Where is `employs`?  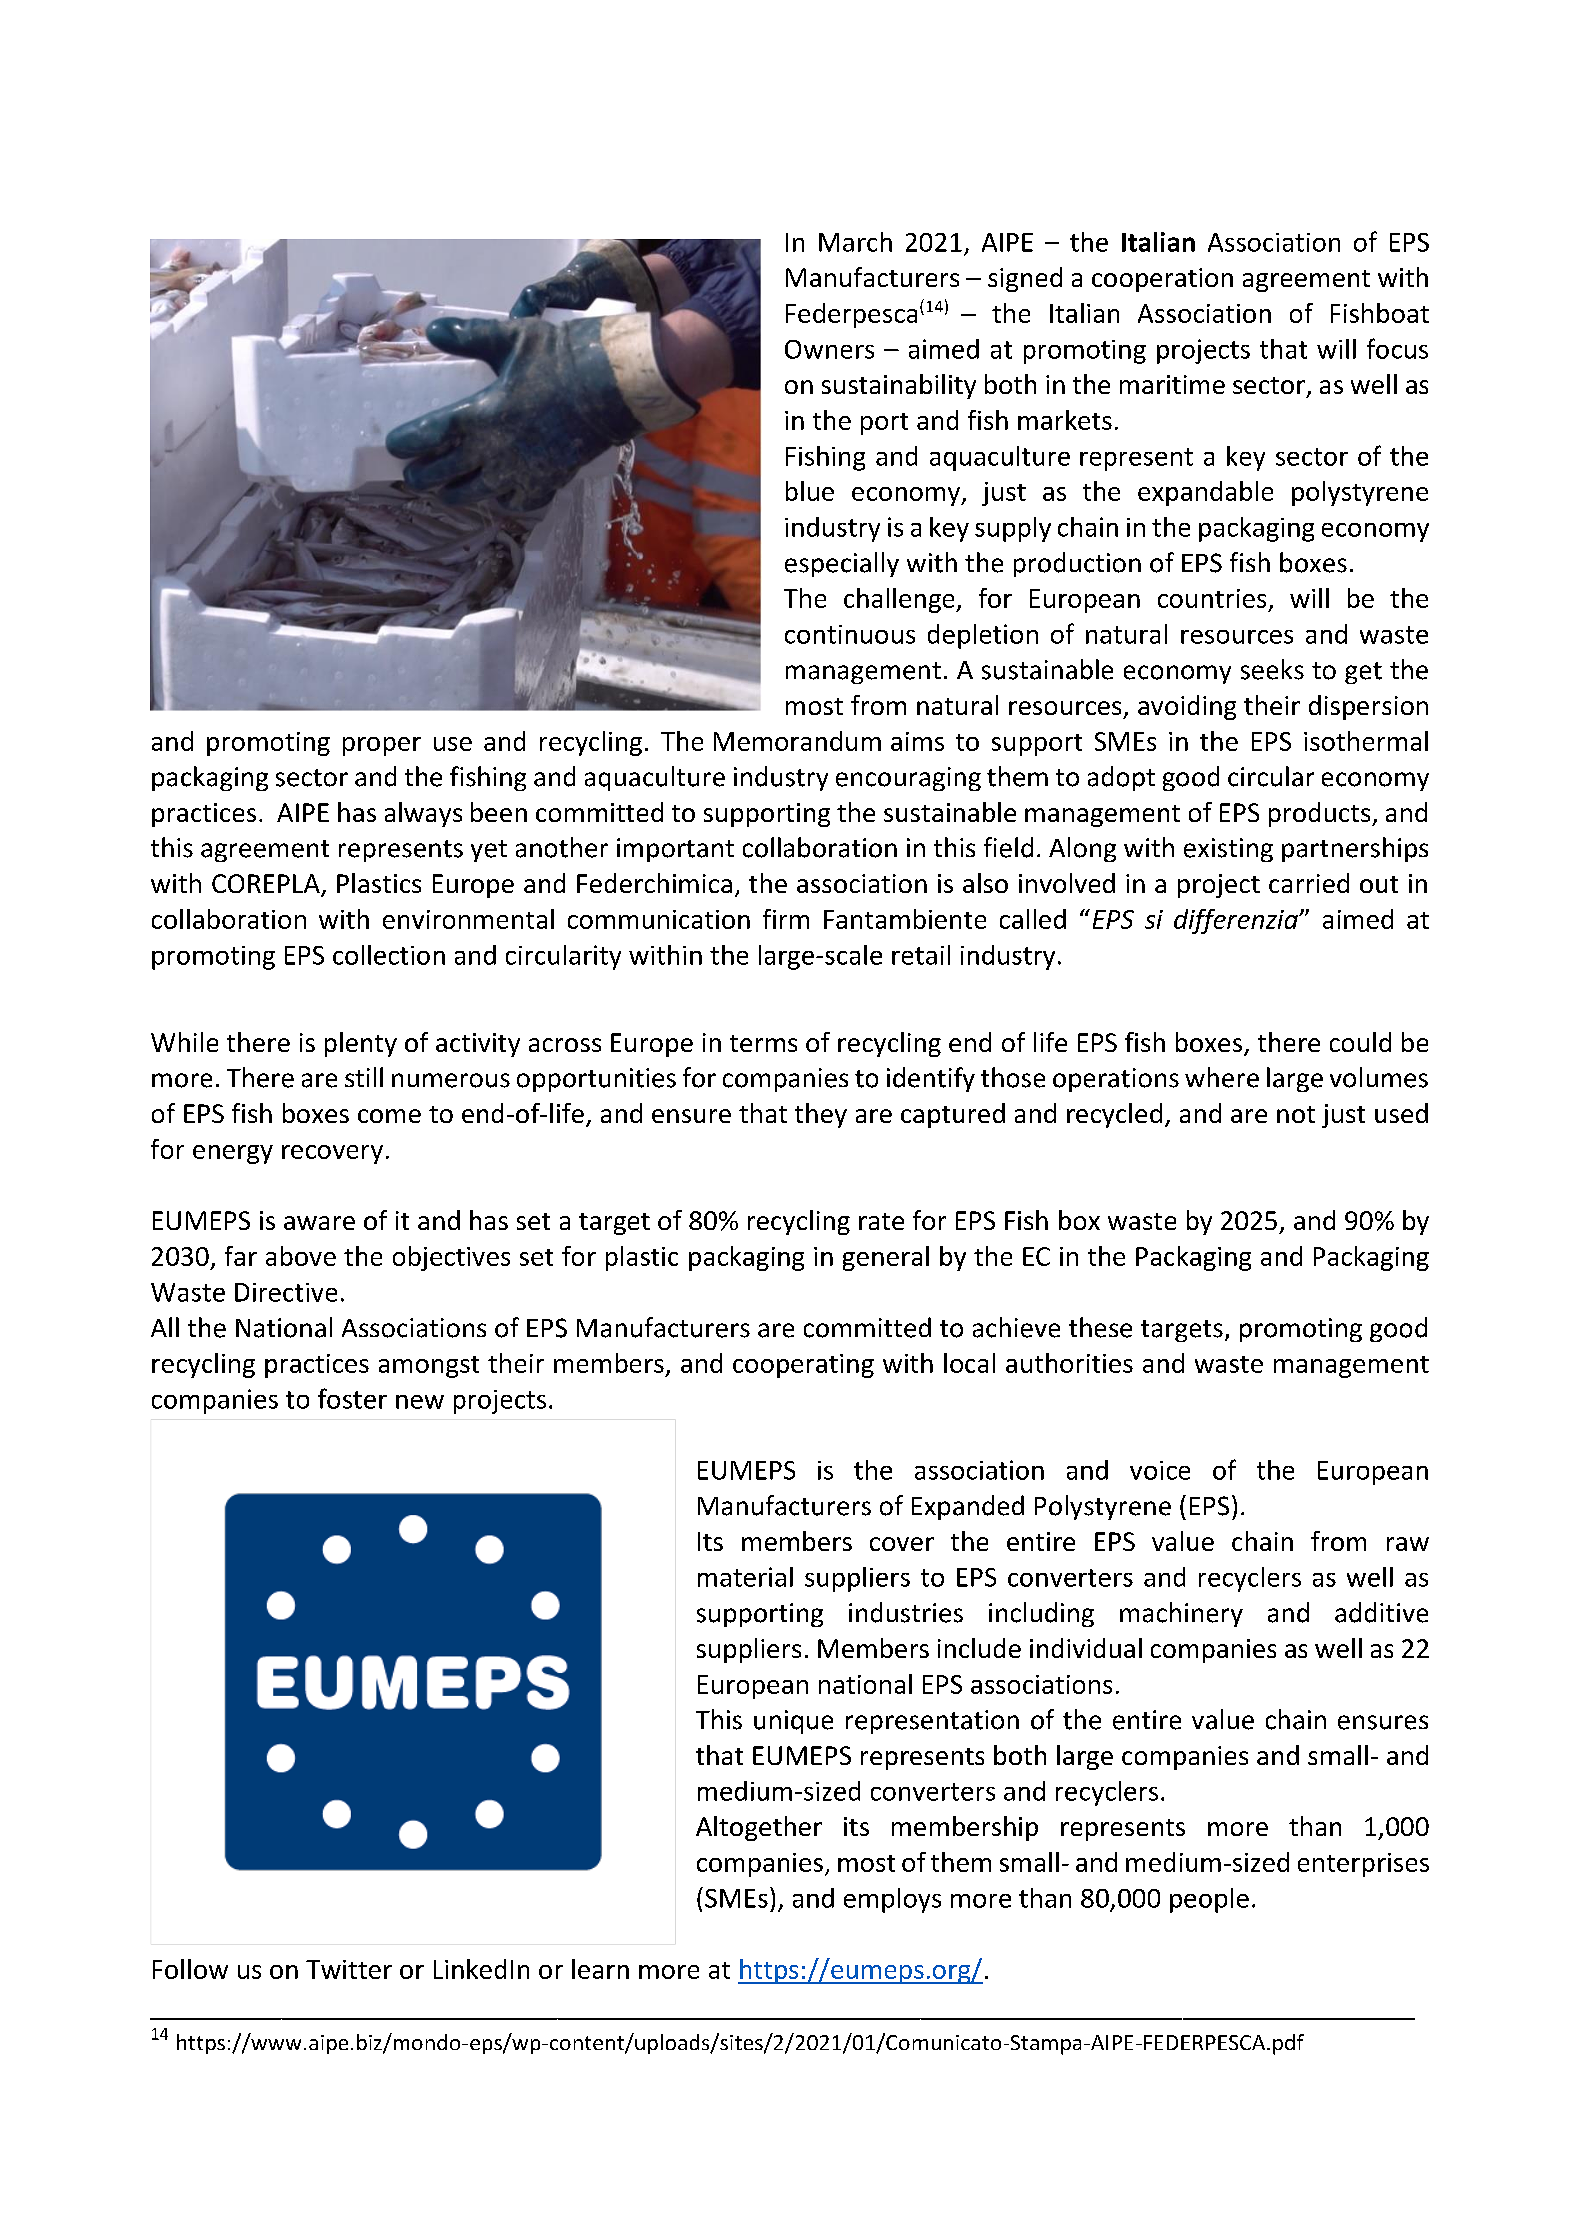
employs is located at coordinates (892, 1900).
